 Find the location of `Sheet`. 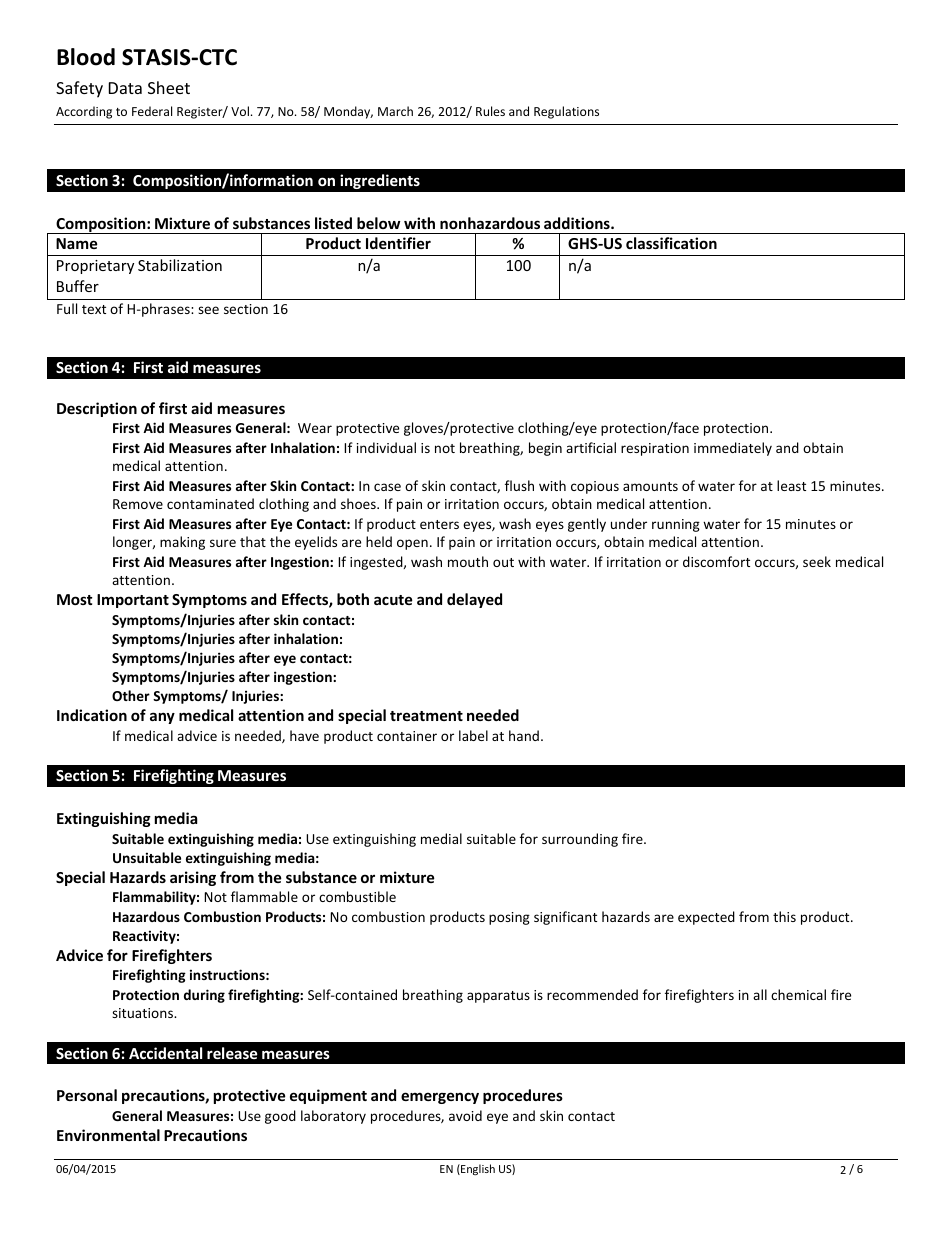

Sheet is located at coordinates (169, 87).
